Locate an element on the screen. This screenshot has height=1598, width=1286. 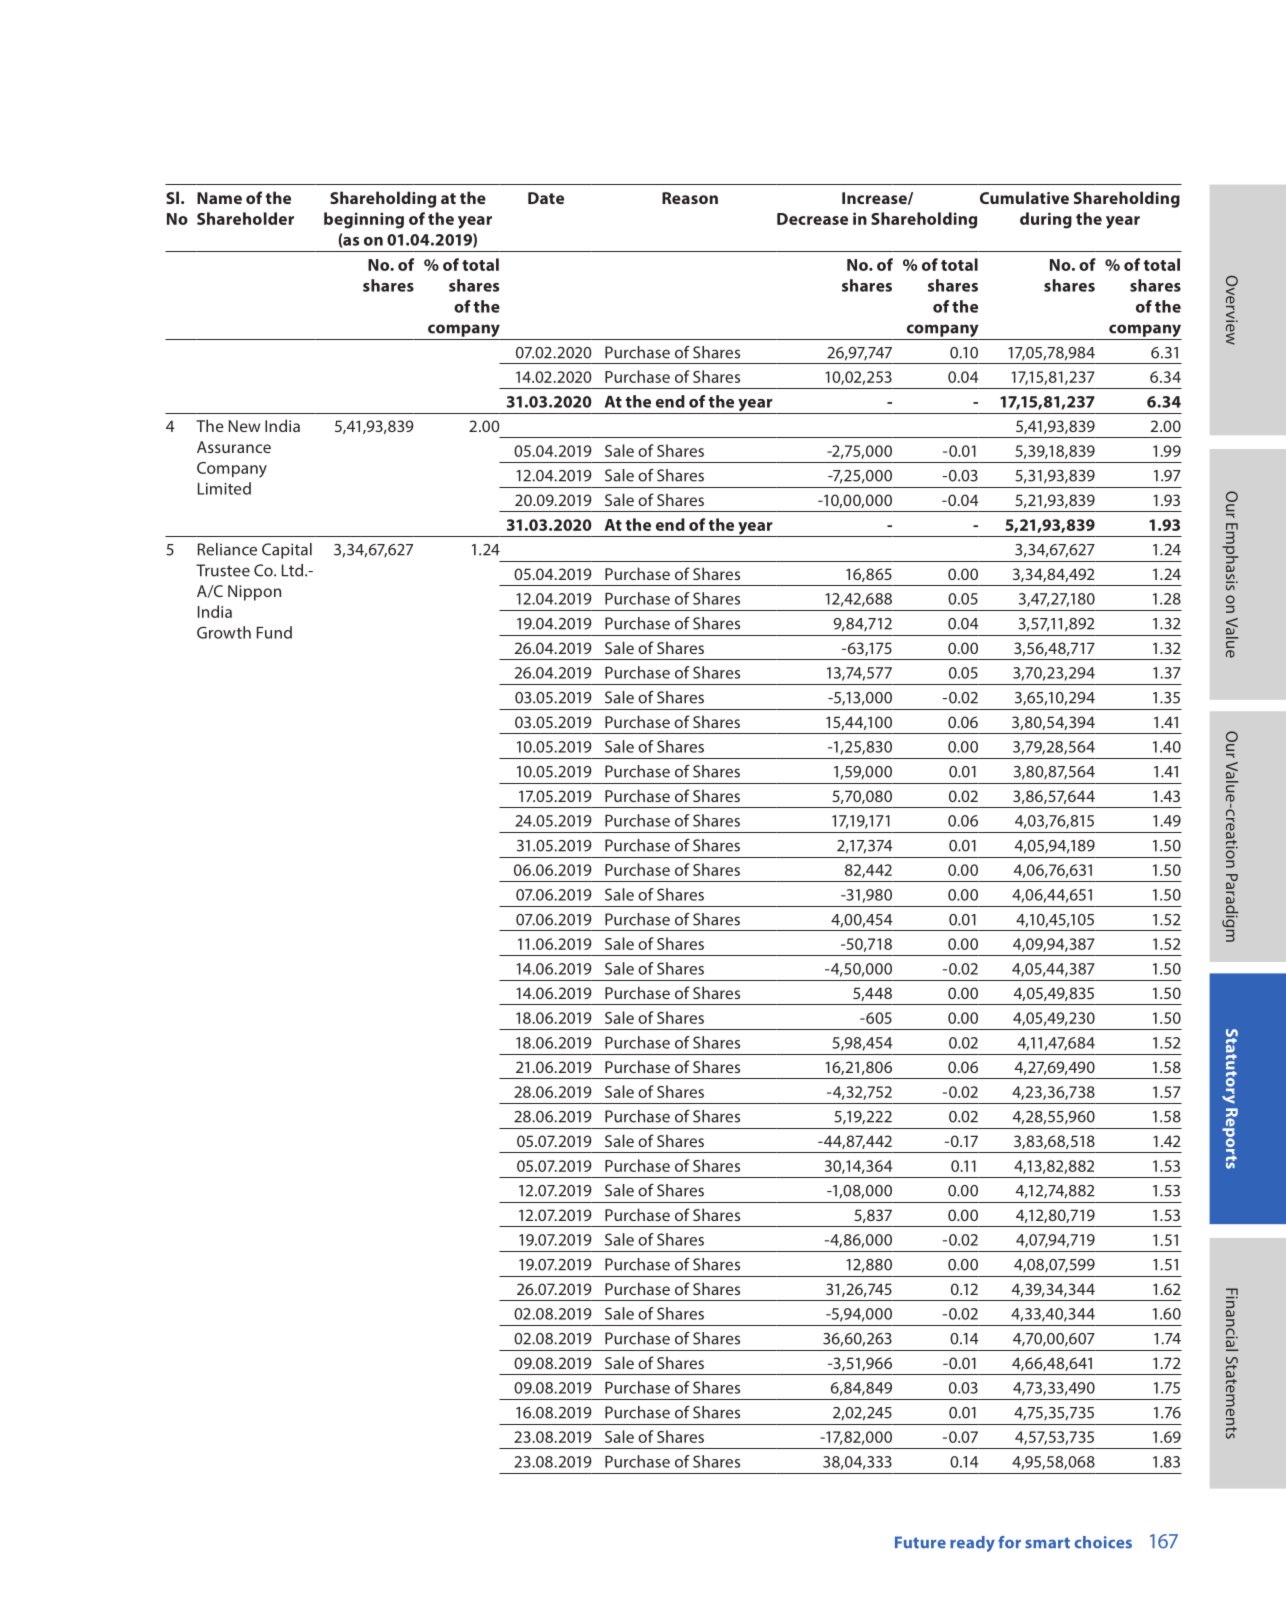
beginning is located at coordinates (364, 220).
